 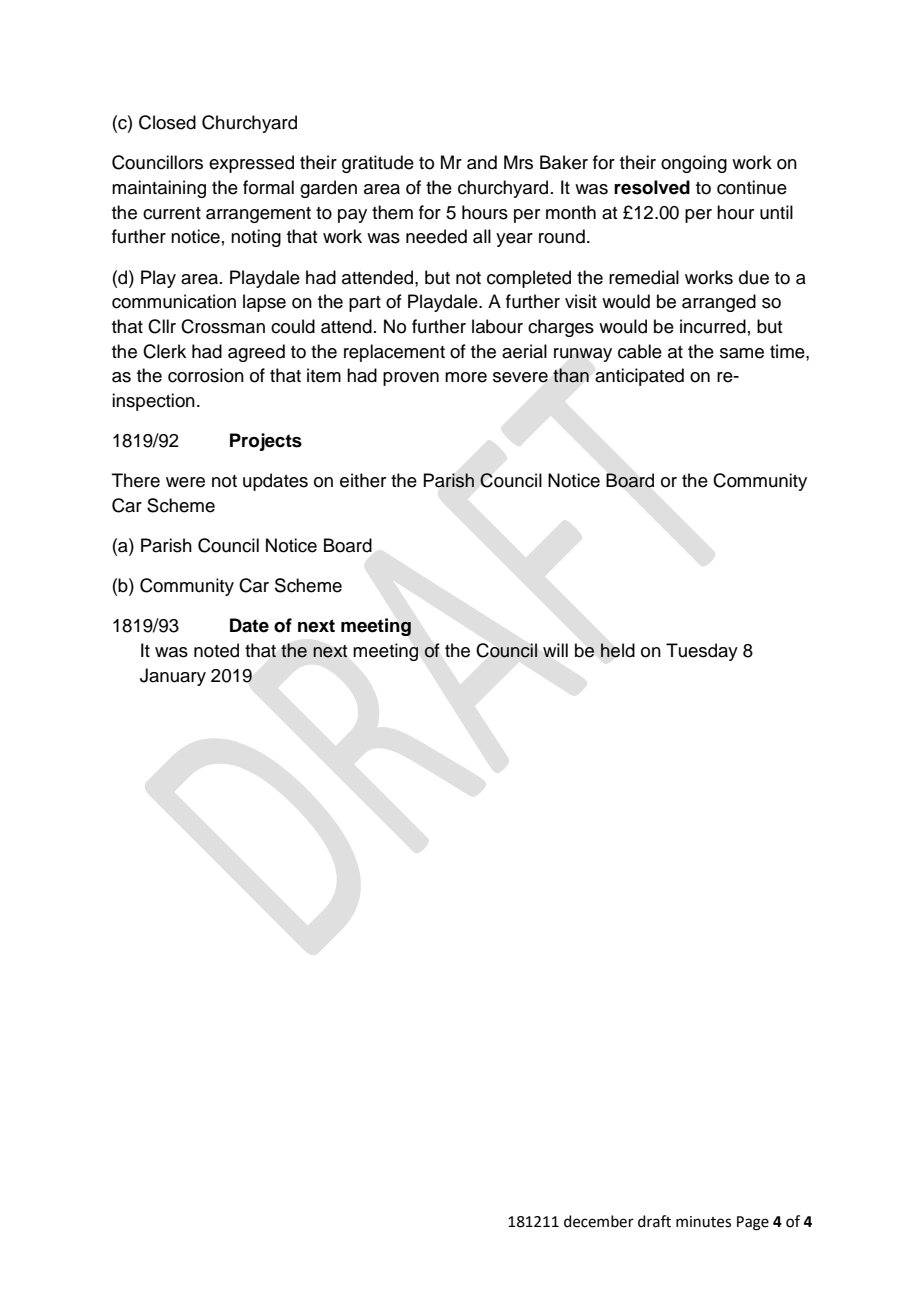 What do you see at coordinates (555, 650) in the document?
I see `will` at bounding box center [555, 650].
